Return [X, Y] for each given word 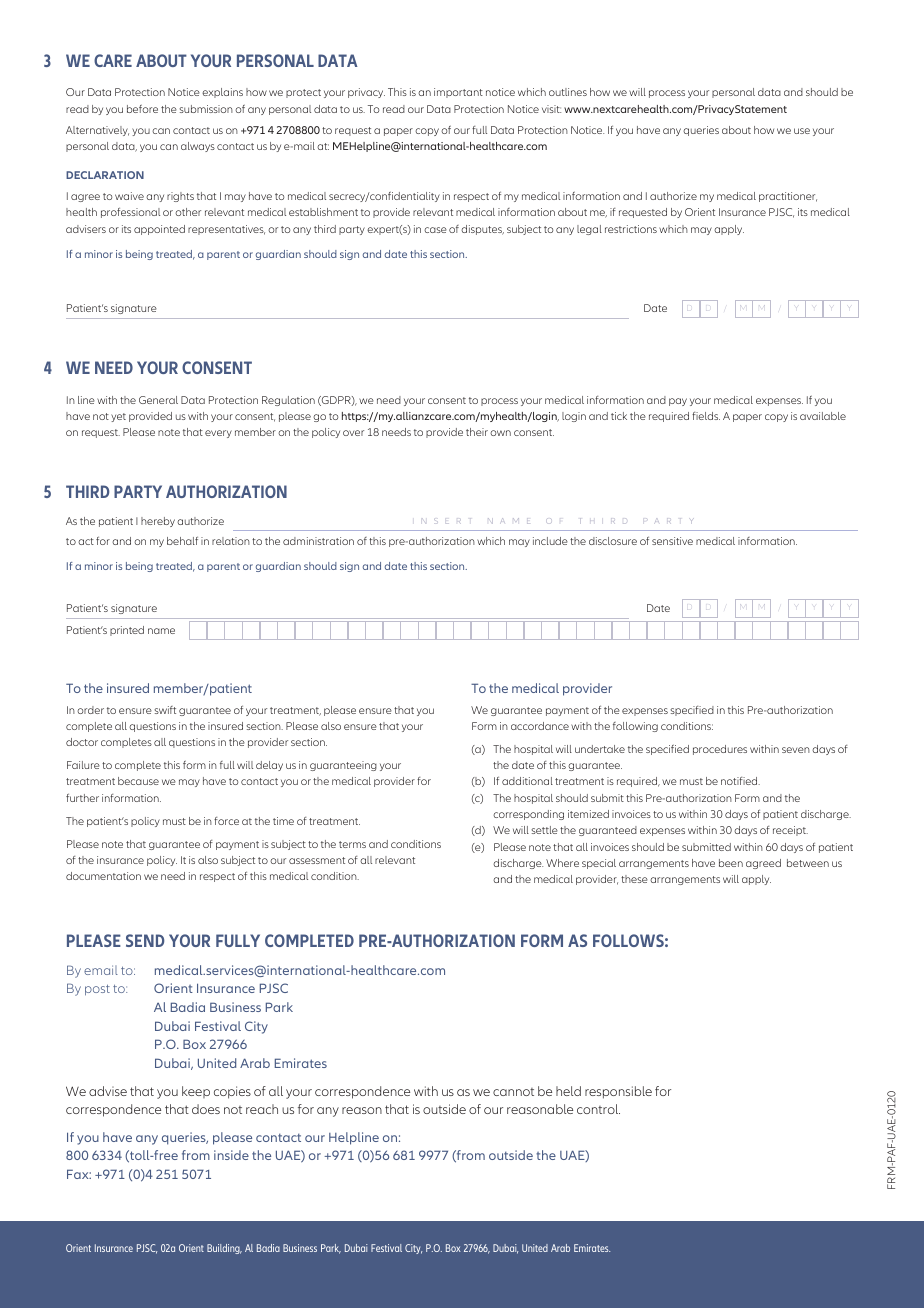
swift [165, 710]
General [158, 400]
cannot [513, 1092]
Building [224, 1249]
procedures [720, 750]
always [198, 147]
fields [706, 416]
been [731, 863]
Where [562, 863]
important [458, 93]
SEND [145, 940]
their [477, 432]
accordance [540, 726]
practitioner [788, 197]
